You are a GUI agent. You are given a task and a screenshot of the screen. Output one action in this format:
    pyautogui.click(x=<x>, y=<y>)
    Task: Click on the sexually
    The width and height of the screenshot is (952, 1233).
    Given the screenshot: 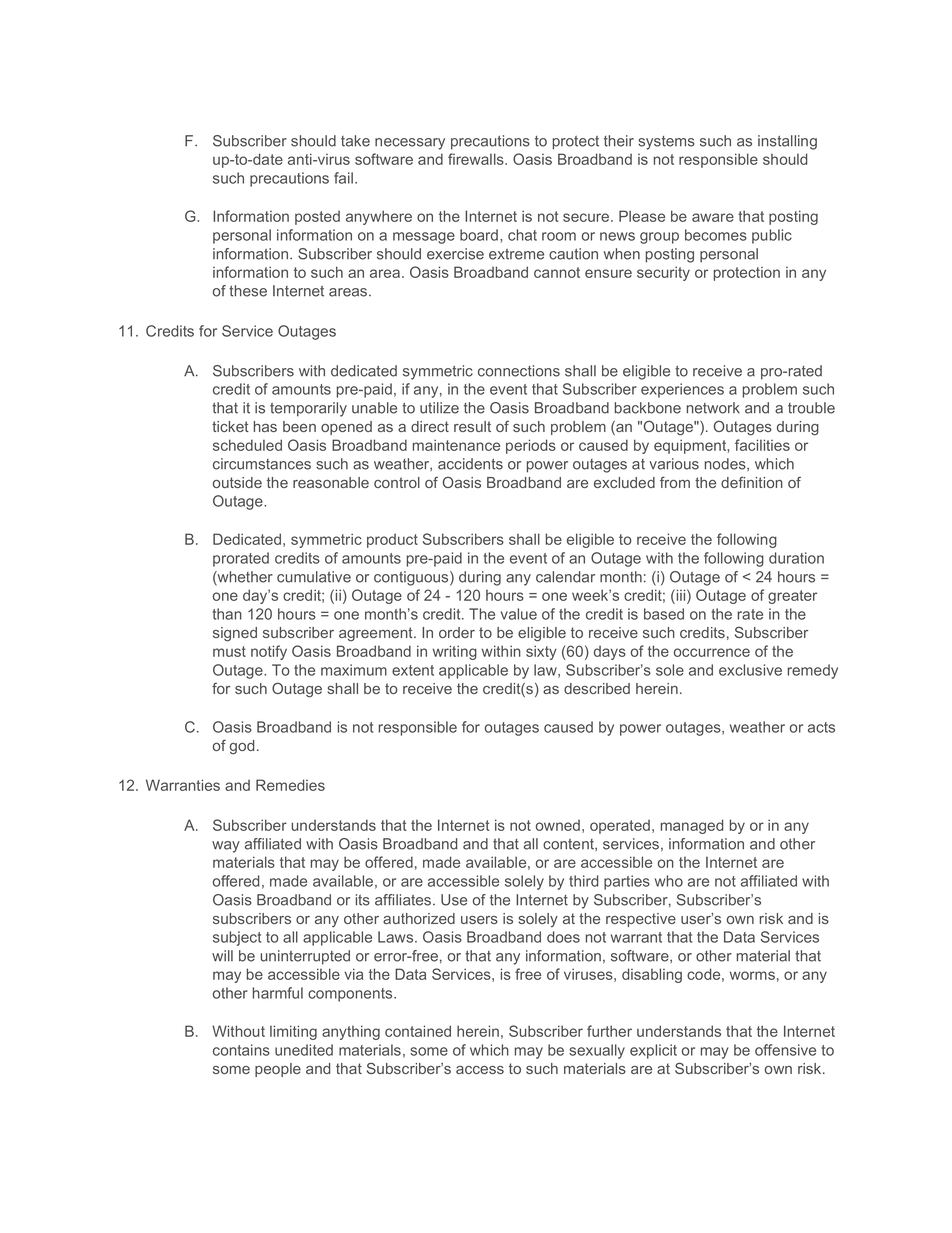 What is the action you would take?
    pyautogui.click(x=597, y=1051)
